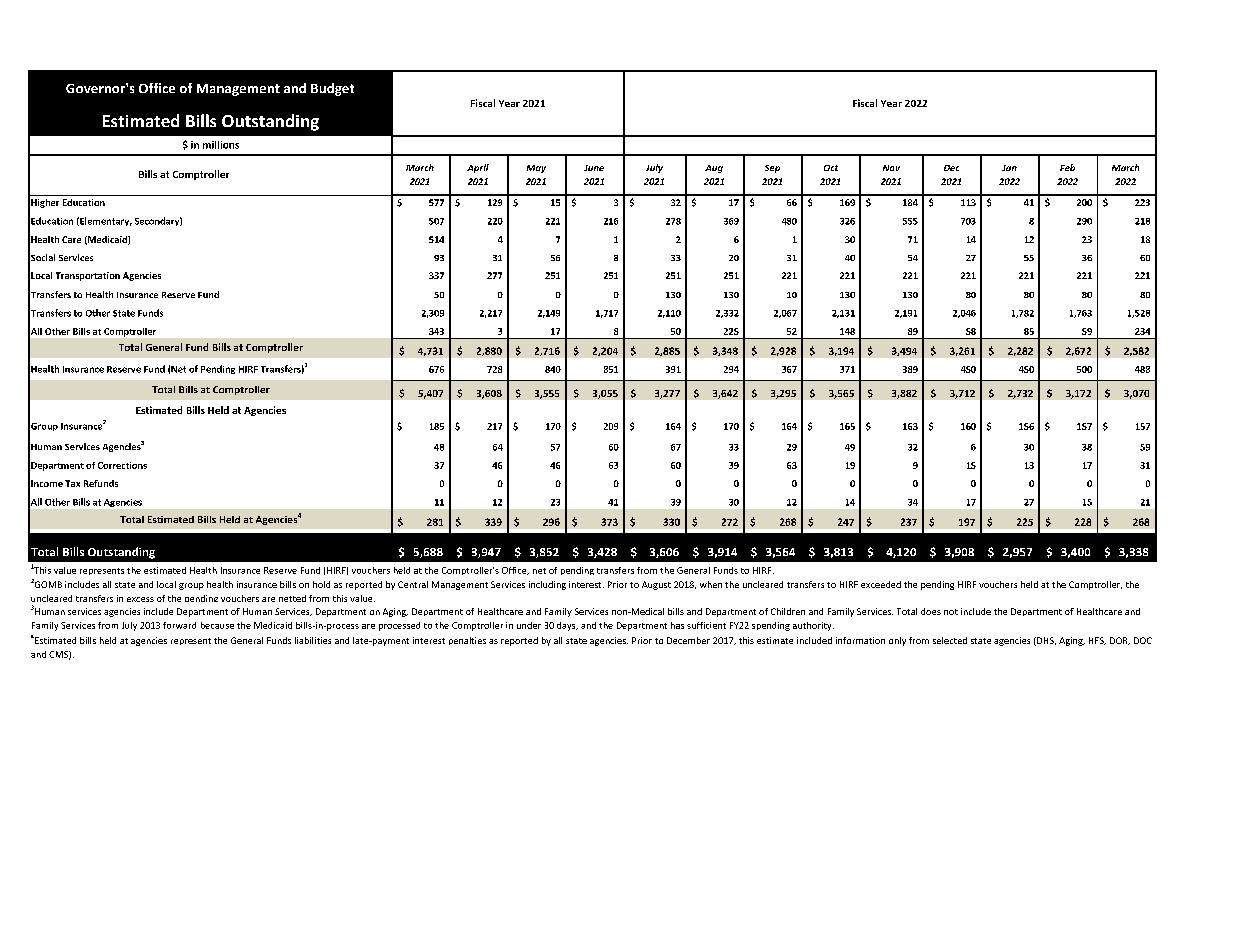  I want to click on because, so click(217, 625).
